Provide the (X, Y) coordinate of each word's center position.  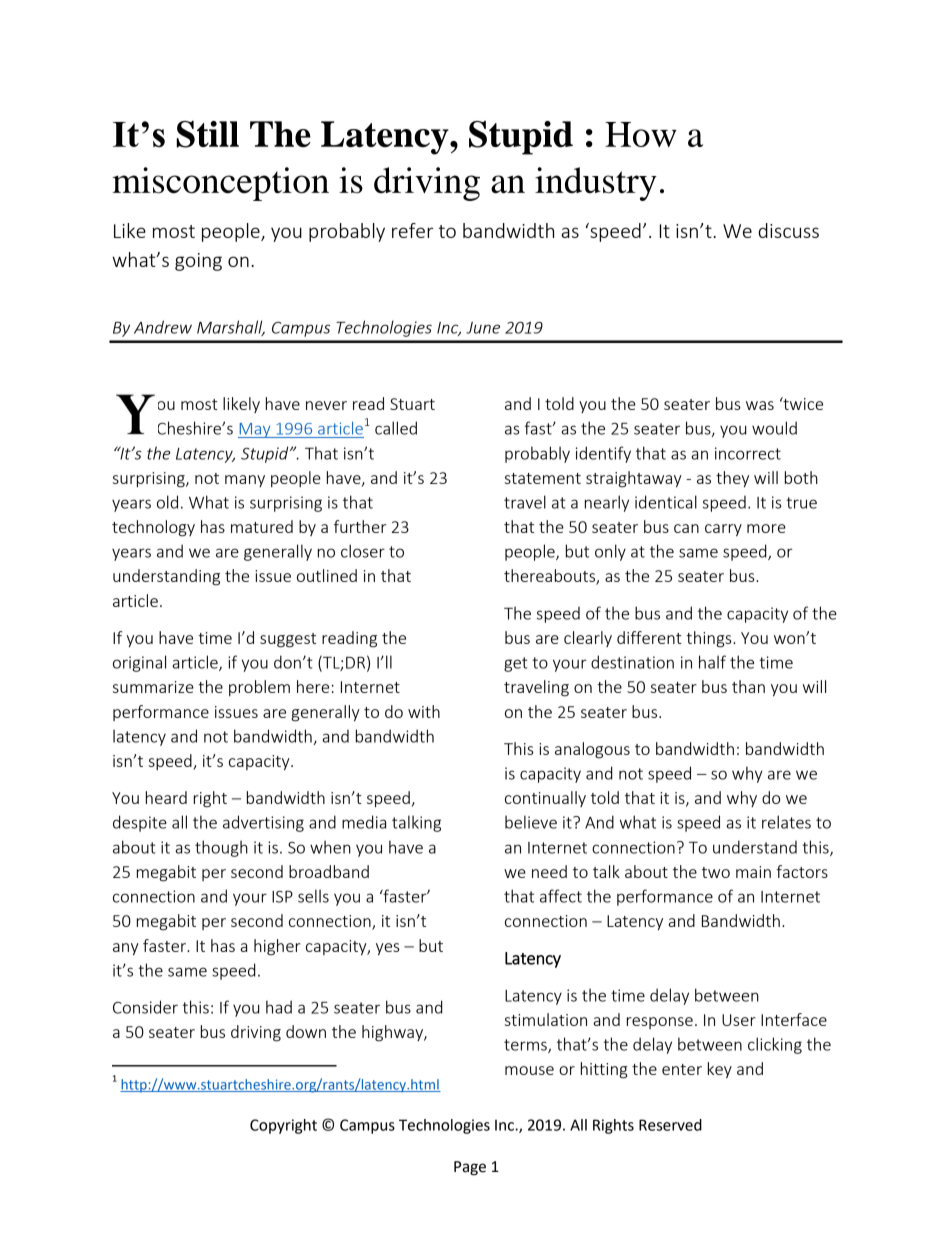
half (712, 662)
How (641, 134)
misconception (220, 184)
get (516, 664)
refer (412, 230)
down (306, 1031)
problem (259, 688)
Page (470, 1168)
